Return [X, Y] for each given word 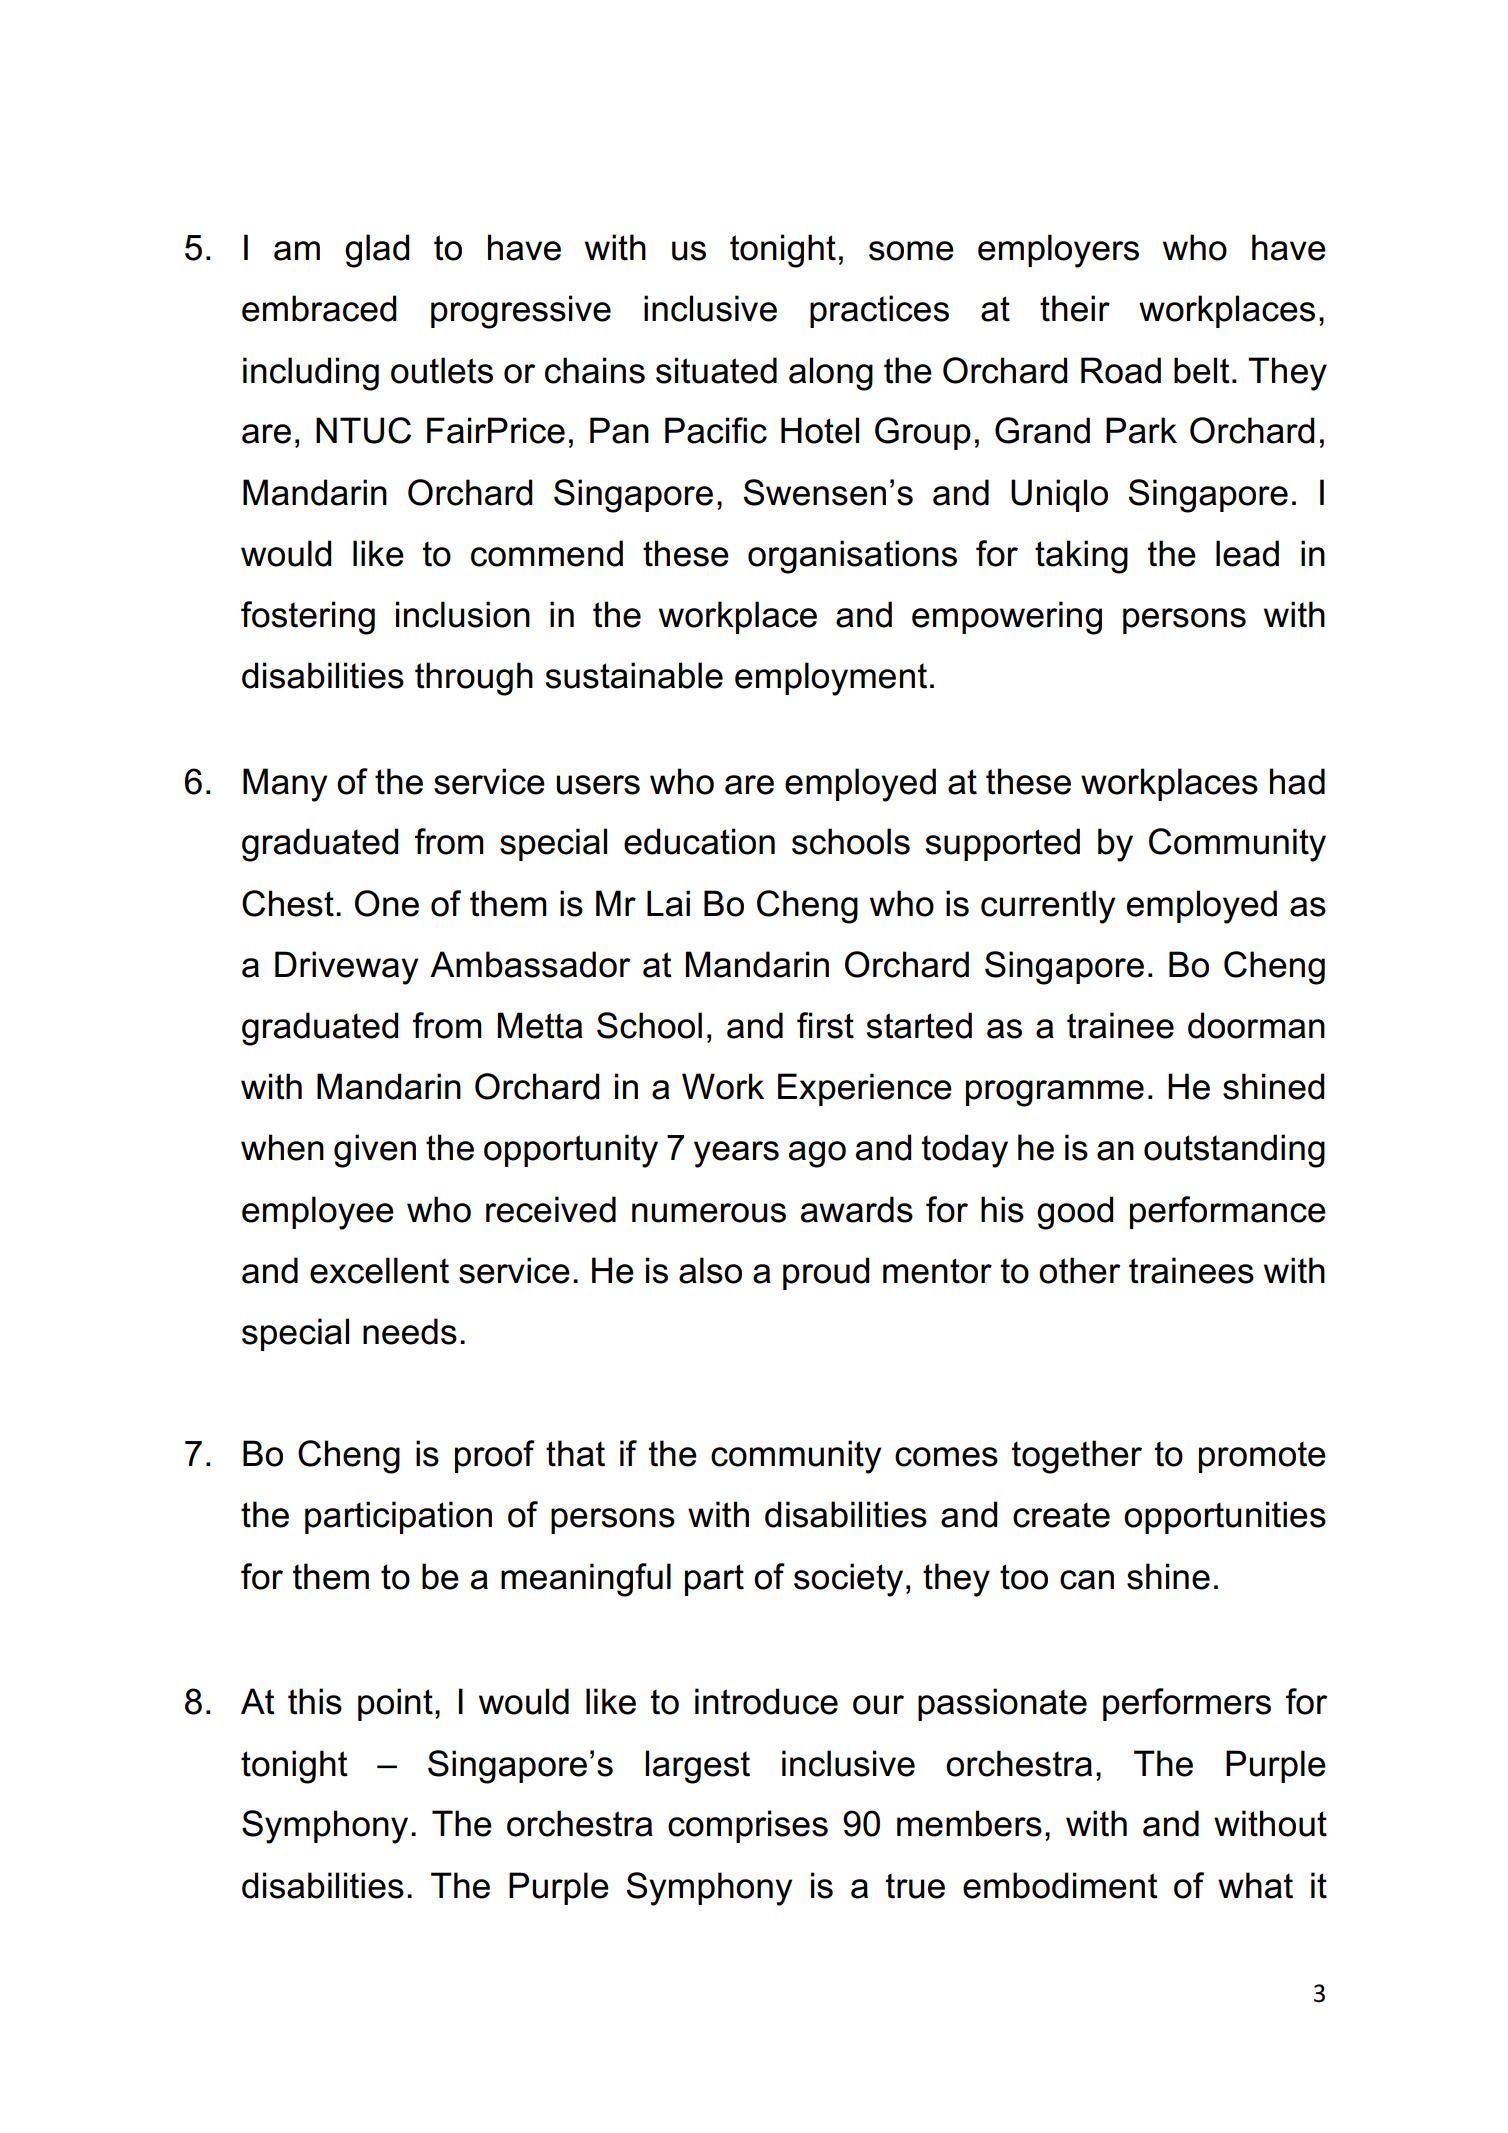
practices [879, 311]
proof [495, 1456]
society [848, 1580]
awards [857, 1209]
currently [1048, 907]
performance [1228, 1212]
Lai [668, 903]
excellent [379, 1270]
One [387, 903]
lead [1247, 553]
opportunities [1225, 1517]
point [395, 1704]
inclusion [463, 614]
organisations [852, 557]
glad [377, 251]
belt [1202, 370]
